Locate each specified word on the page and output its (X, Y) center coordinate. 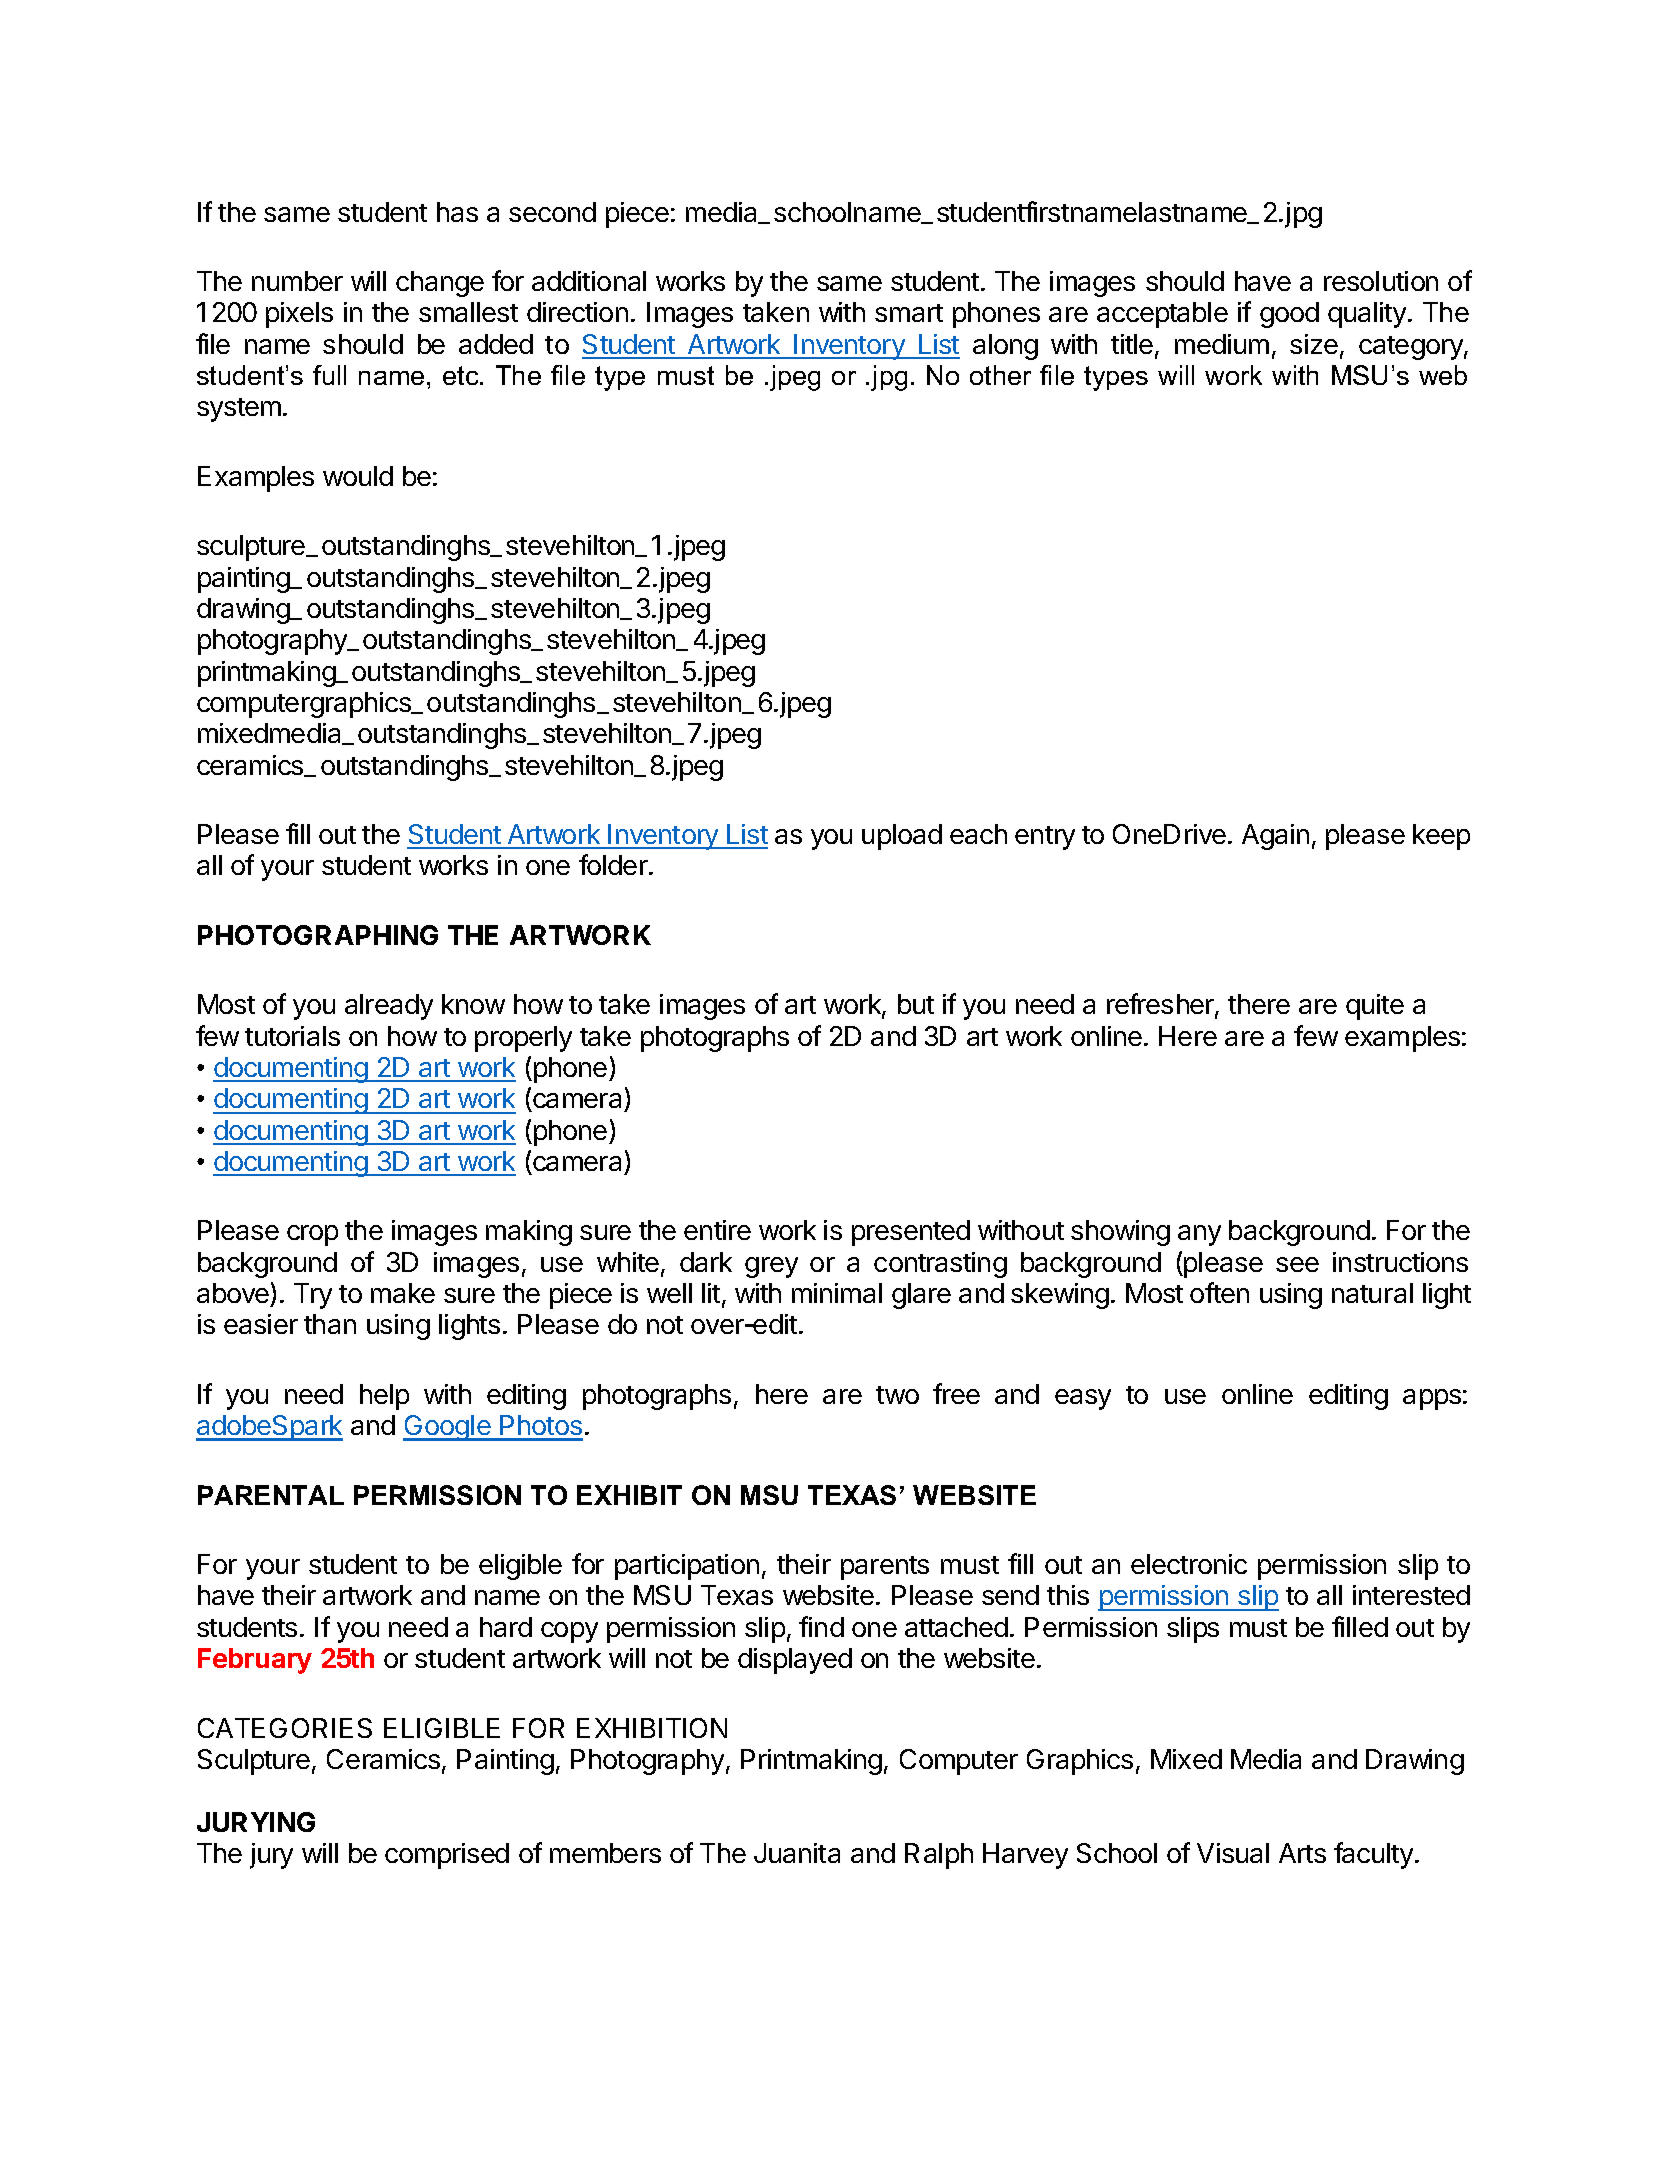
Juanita (797, 1853)
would (358, 476)
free (956, 1393)
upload (902, 837)
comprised (447, 1856)
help (384, 1397)
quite (1375, 1007)
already (389, 1007)
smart (909, 313)
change (440, 284)
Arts (1302, 1853)
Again (1275, 837)
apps (1432, 1399)
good (1289, 315)
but (916, 1004)
